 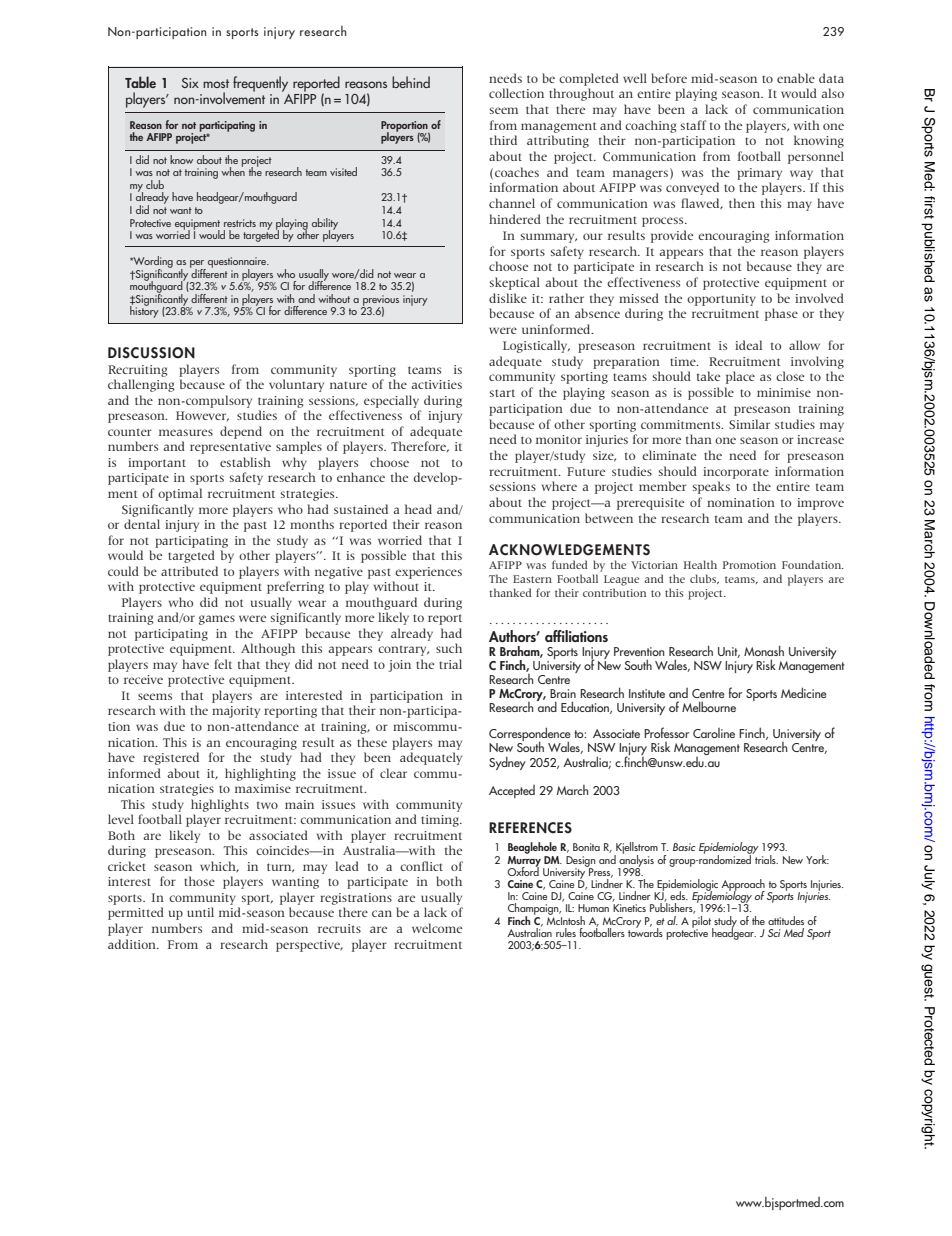 What do you see at coordinates (740, 377) in the page?
I see `place` at bounding box center [740, 377].
